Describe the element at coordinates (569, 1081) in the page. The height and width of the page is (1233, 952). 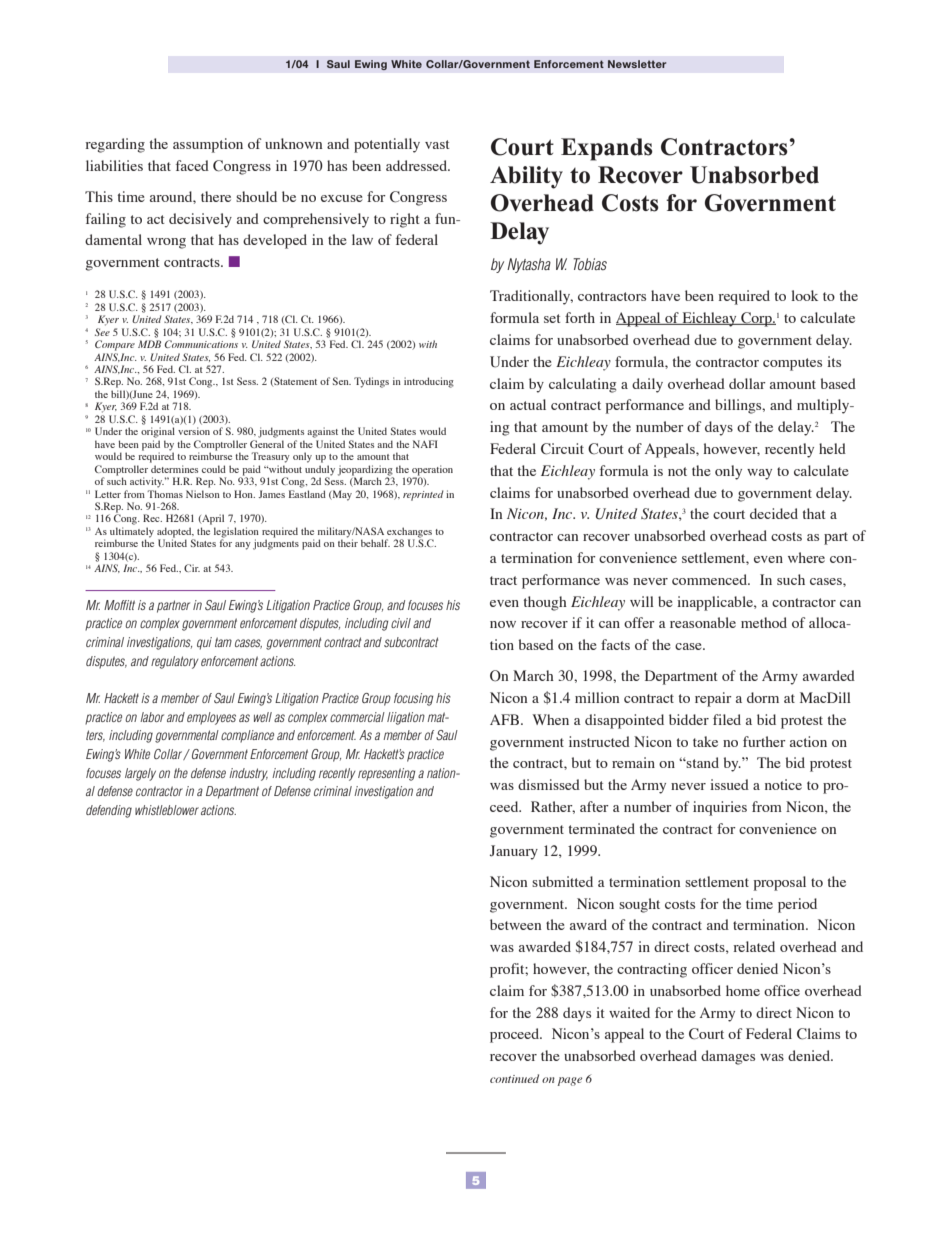
I see `page` at that location.
